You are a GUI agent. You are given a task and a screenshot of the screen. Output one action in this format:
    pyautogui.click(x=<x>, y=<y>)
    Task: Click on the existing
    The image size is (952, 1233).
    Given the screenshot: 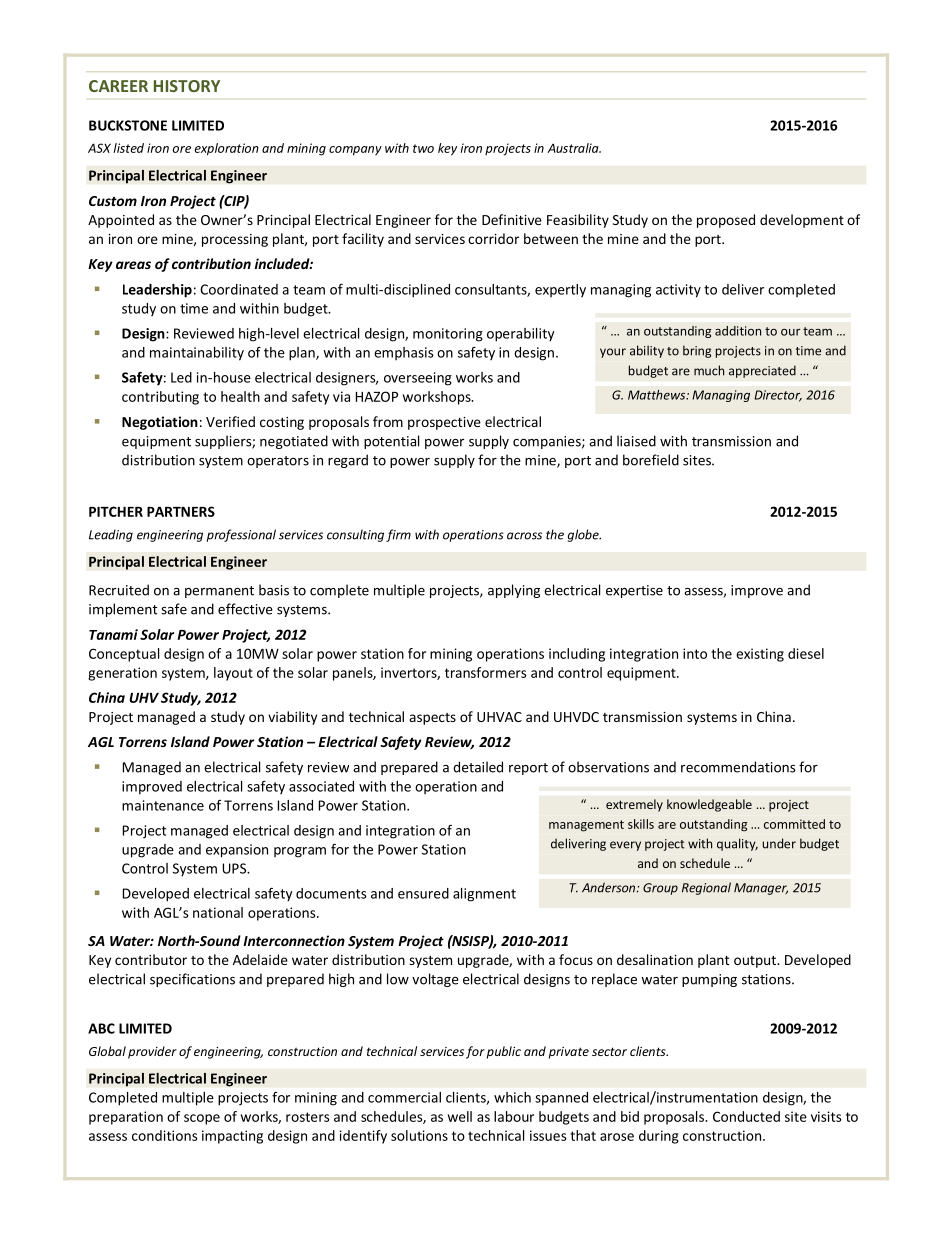 What is the action you would take?
    pyautogui.click(x=760, y=655)
